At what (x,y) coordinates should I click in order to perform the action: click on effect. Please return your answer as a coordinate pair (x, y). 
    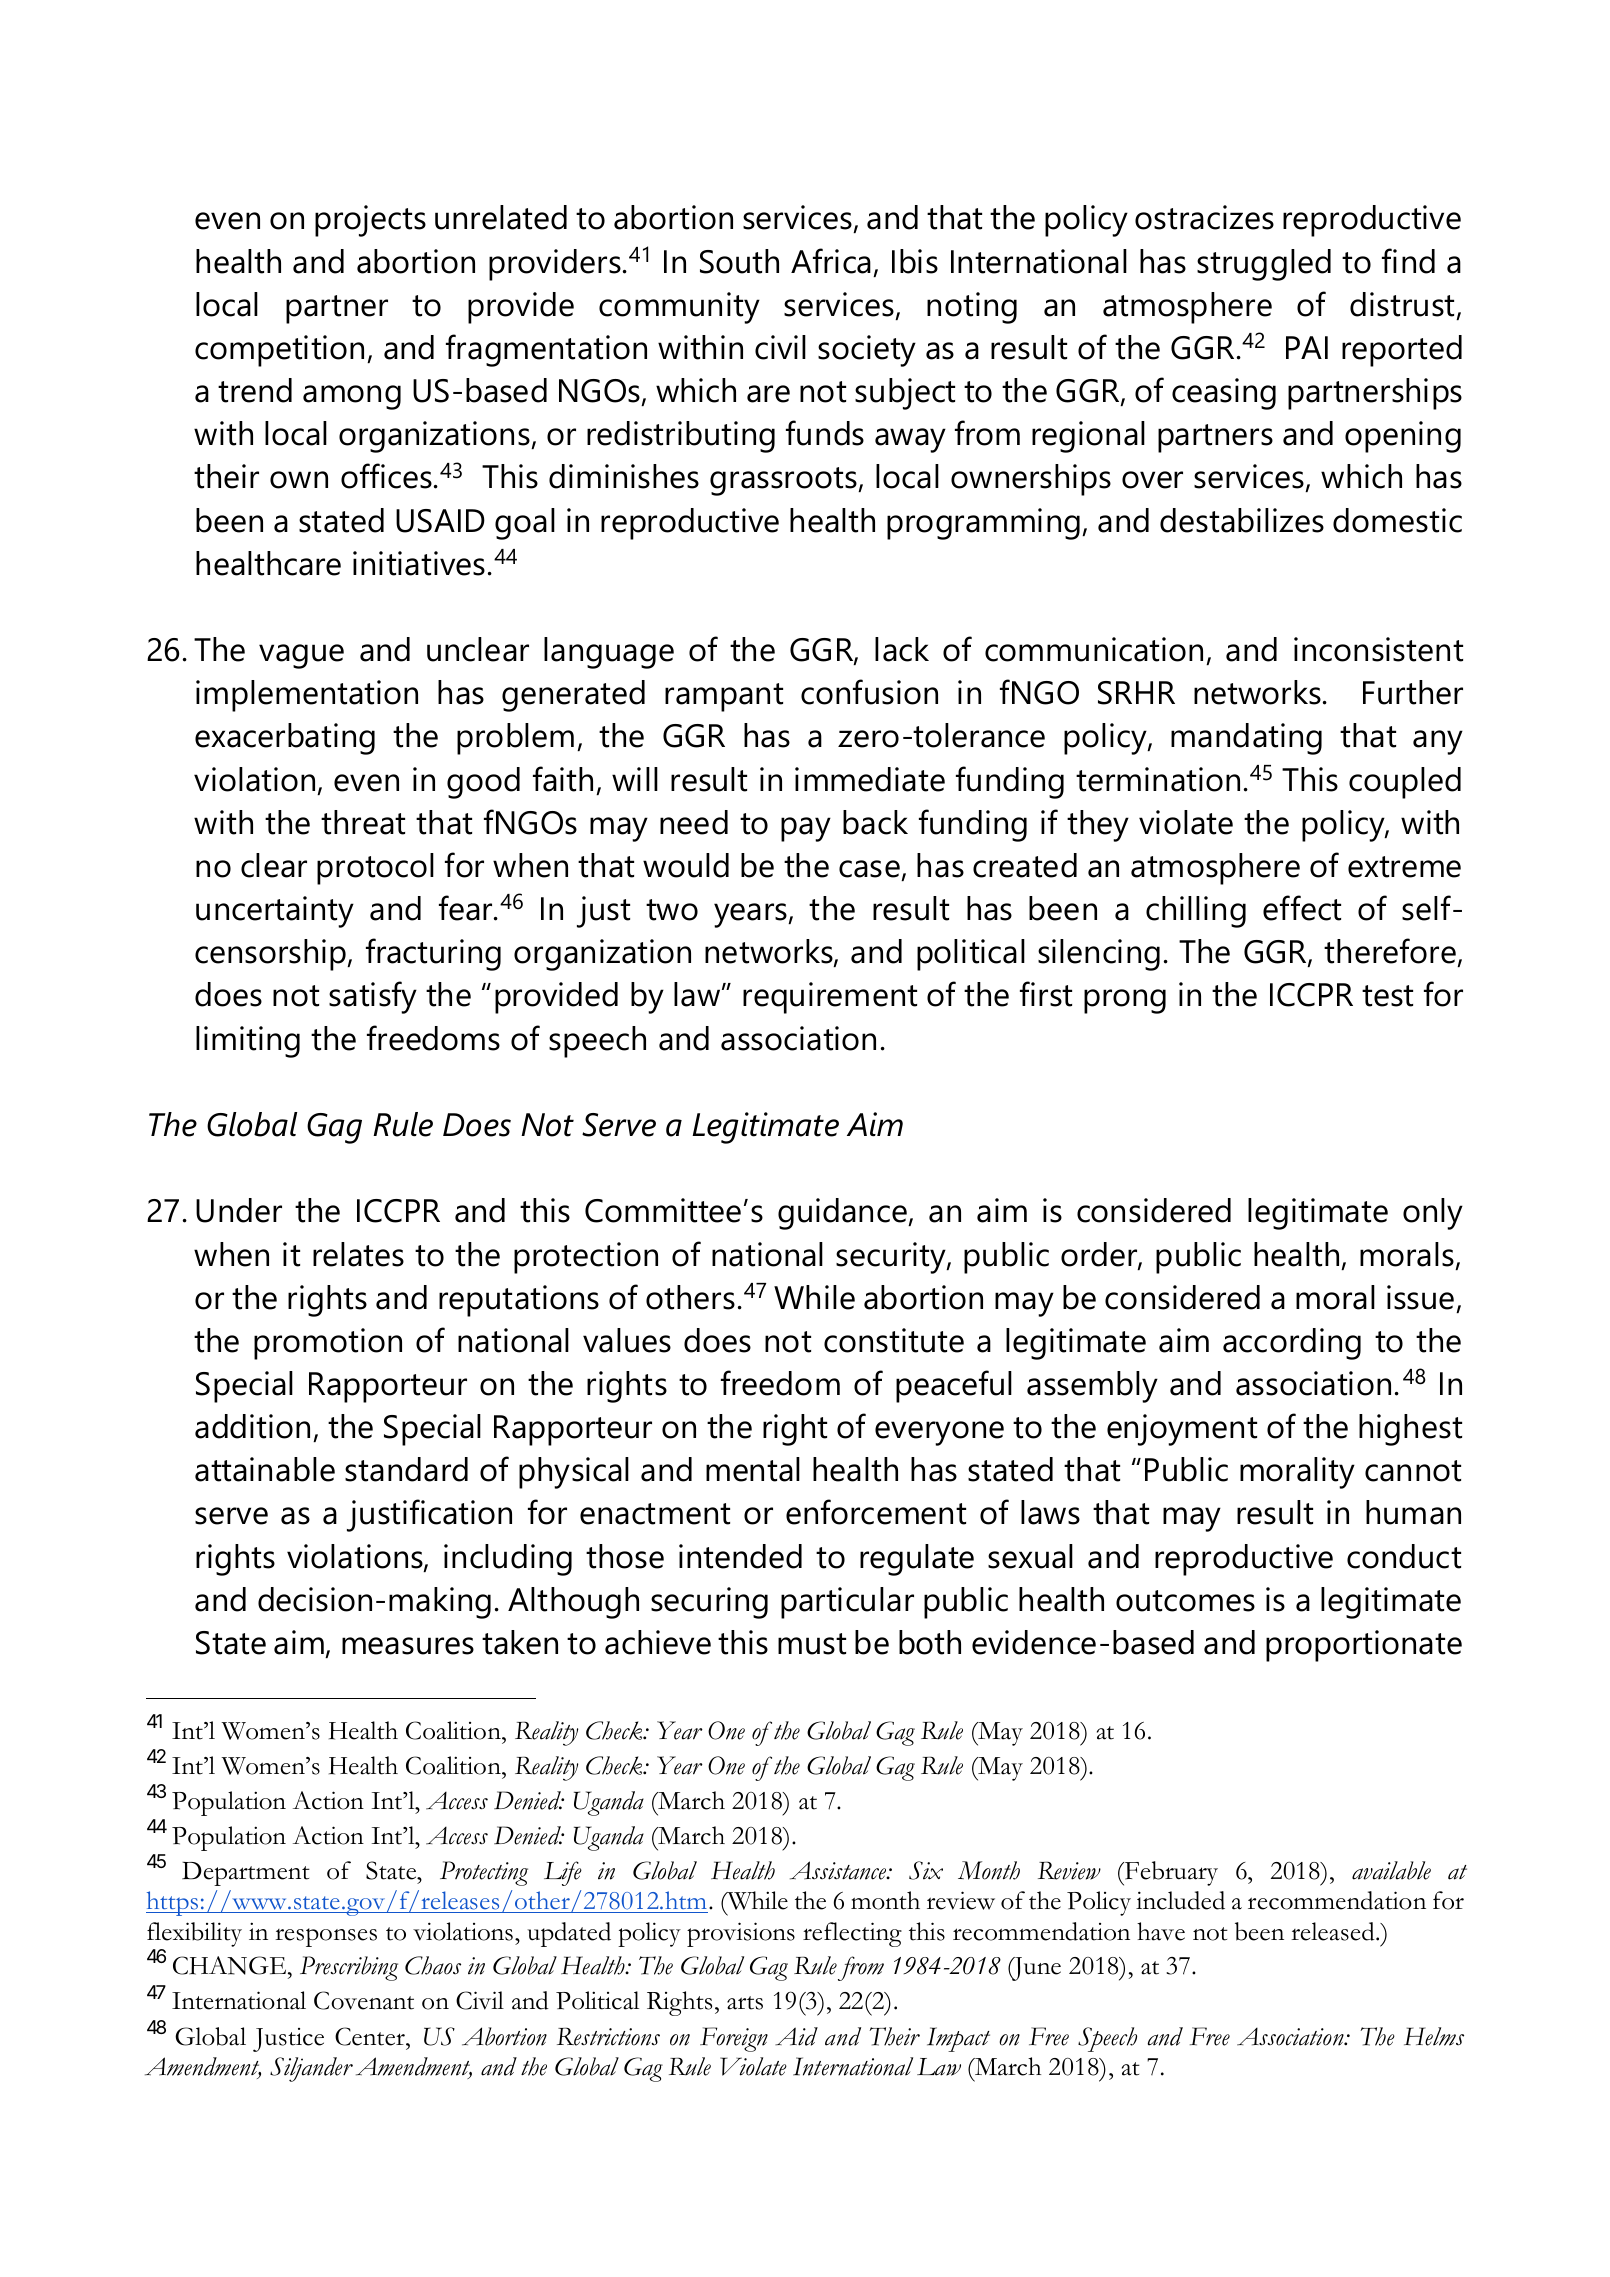
    Looking at the image, I should click on (1302, 908).
